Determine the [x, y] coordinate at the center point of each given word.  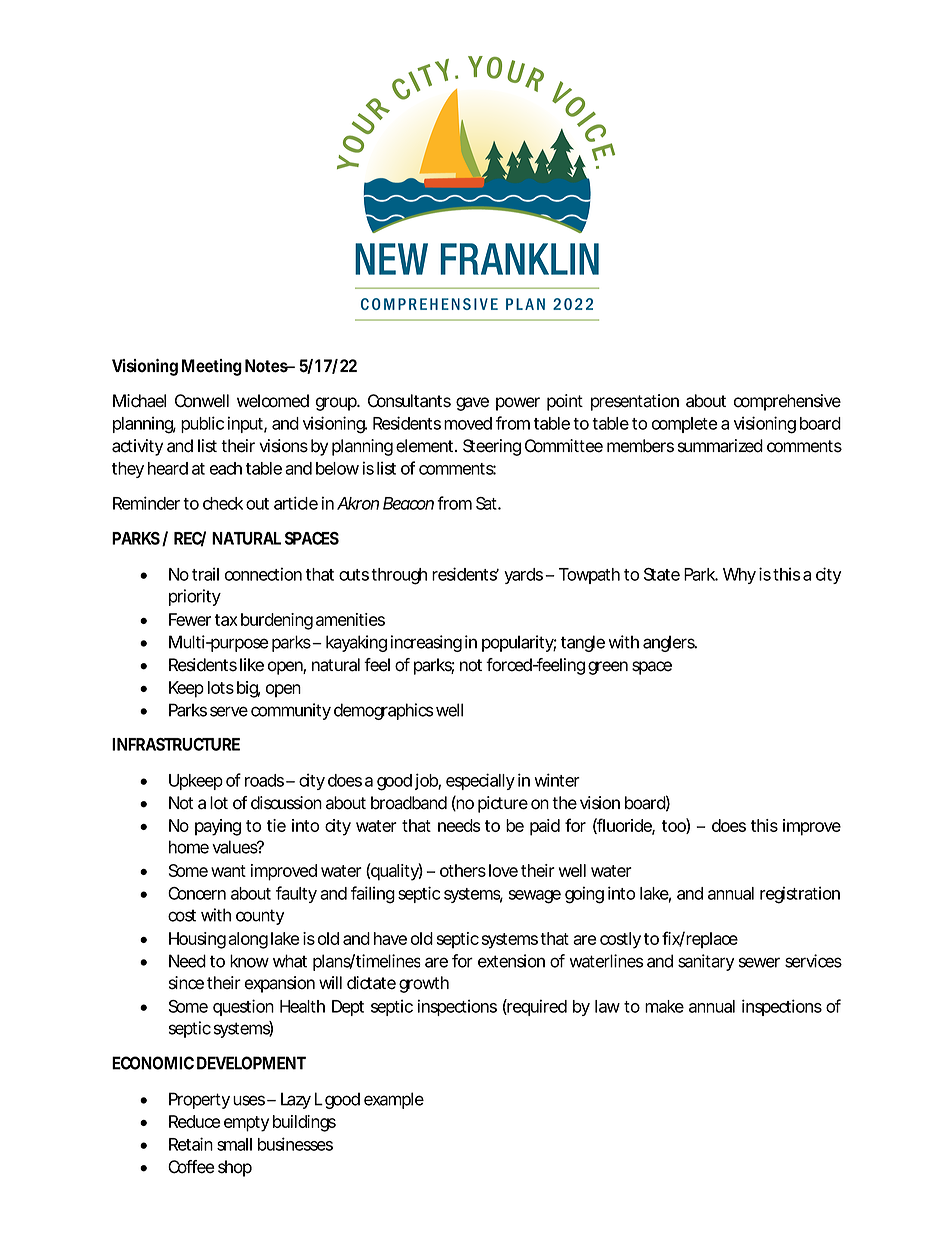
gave [472, 404]
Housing [197, 940]
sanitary [706, 962]
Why [739, 576]
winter [557, 780]
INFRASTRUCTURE [176, 744]
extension [511, 961]
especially [480, 781]
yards [525, 576]
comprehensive [787, 402]
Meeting [212, 367]
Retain [191, 1144]
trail [205, 574]
